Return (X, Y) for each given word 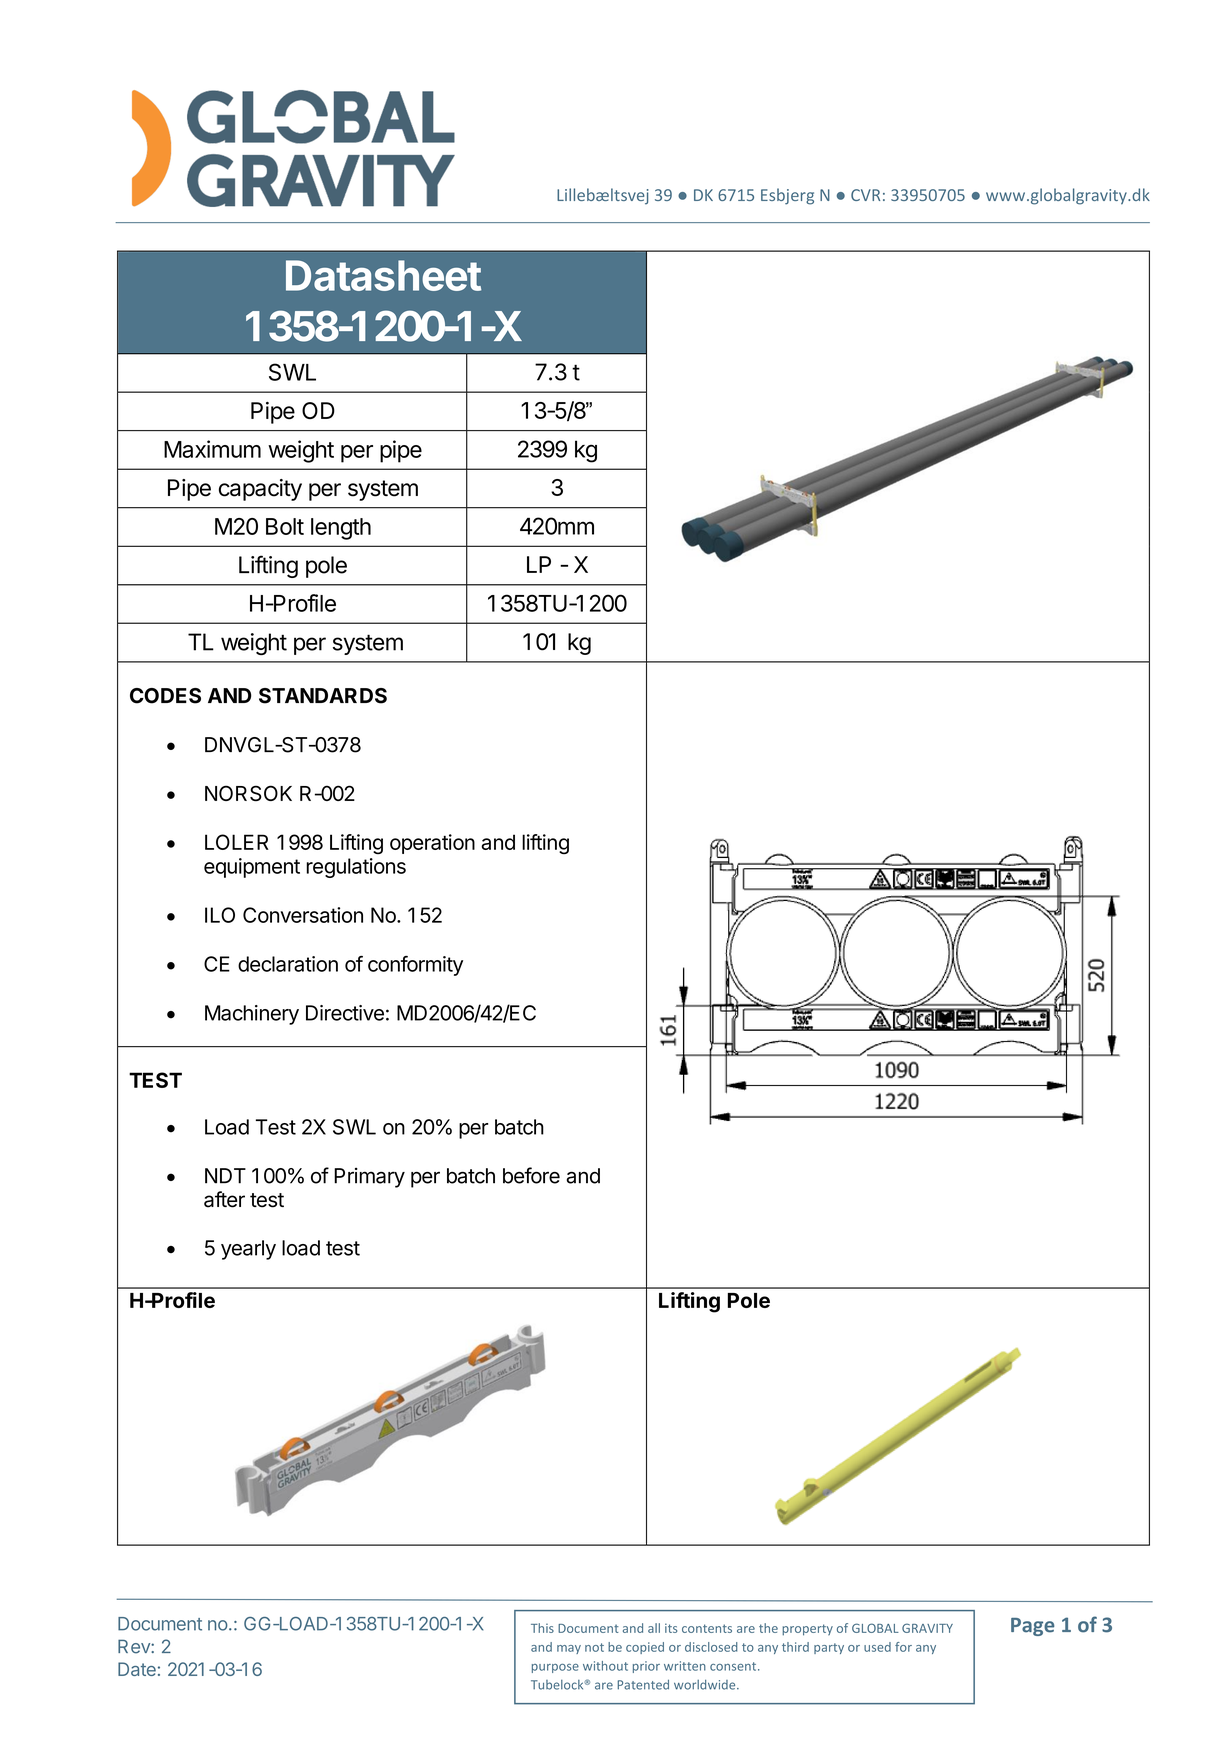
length (341, 529)
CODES (165, 696)
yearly (248, 1250)
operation (432, 844)
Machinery (252, 1015)
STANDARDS (323, 696)
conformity (415, 966)
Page (1032, 1627)
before (531, 1175)
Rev (135, 1646)
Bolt (285, 526)
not (594, 1647)
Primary (369, 1178)
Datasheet (383, 275)
